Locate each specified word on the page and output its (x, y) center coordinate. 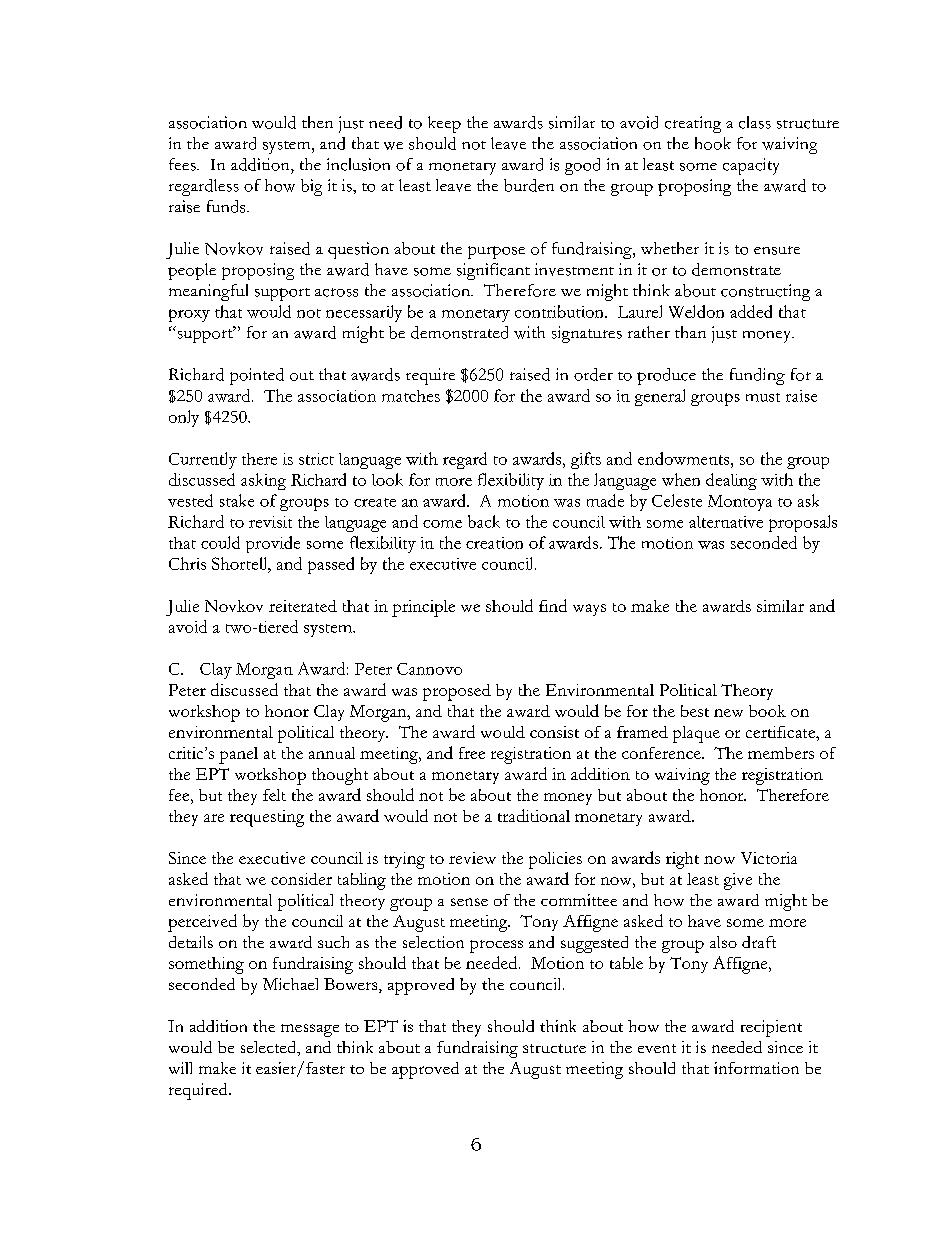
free (472, 753)
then (317, 122)
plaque (696, 734)
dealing (731, 481)
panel (238, 755)
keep (444, 124)
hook (713, 143)
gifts (586, 460)
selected (270, 1048)
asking (263, 481)
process (496, 946)
